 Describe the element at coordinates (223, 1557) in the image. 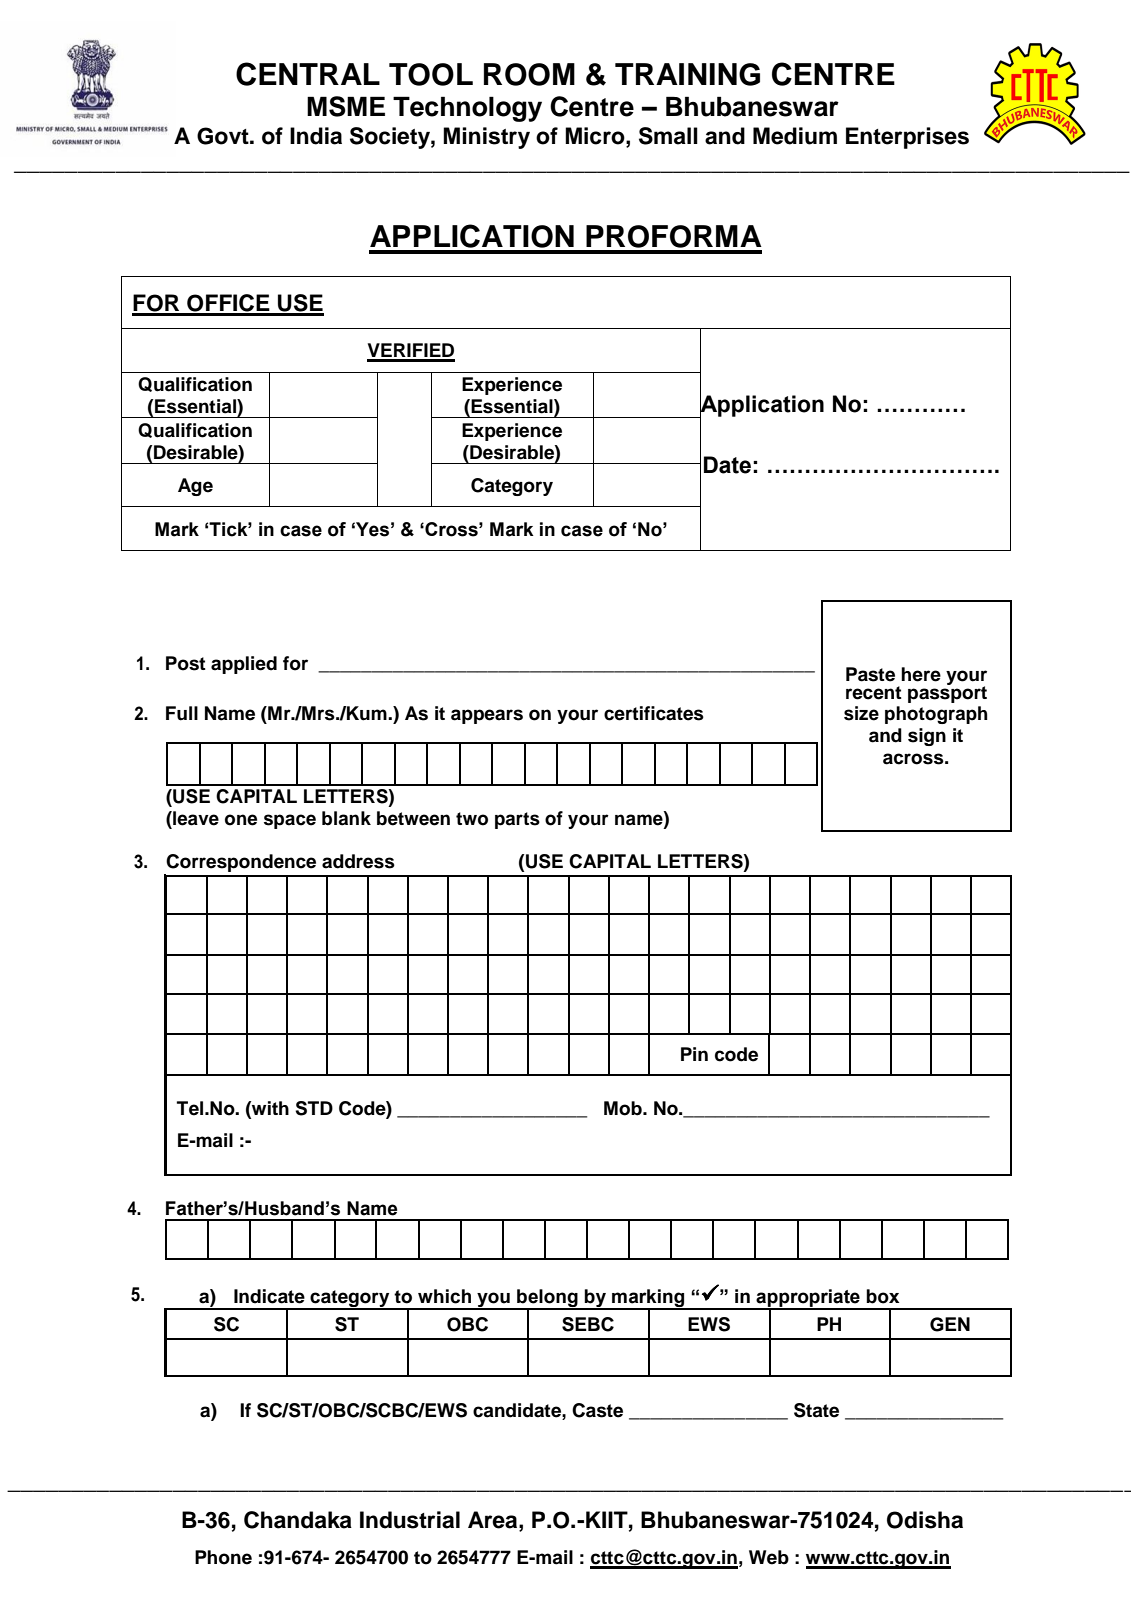

I see `Phone` at that location.
